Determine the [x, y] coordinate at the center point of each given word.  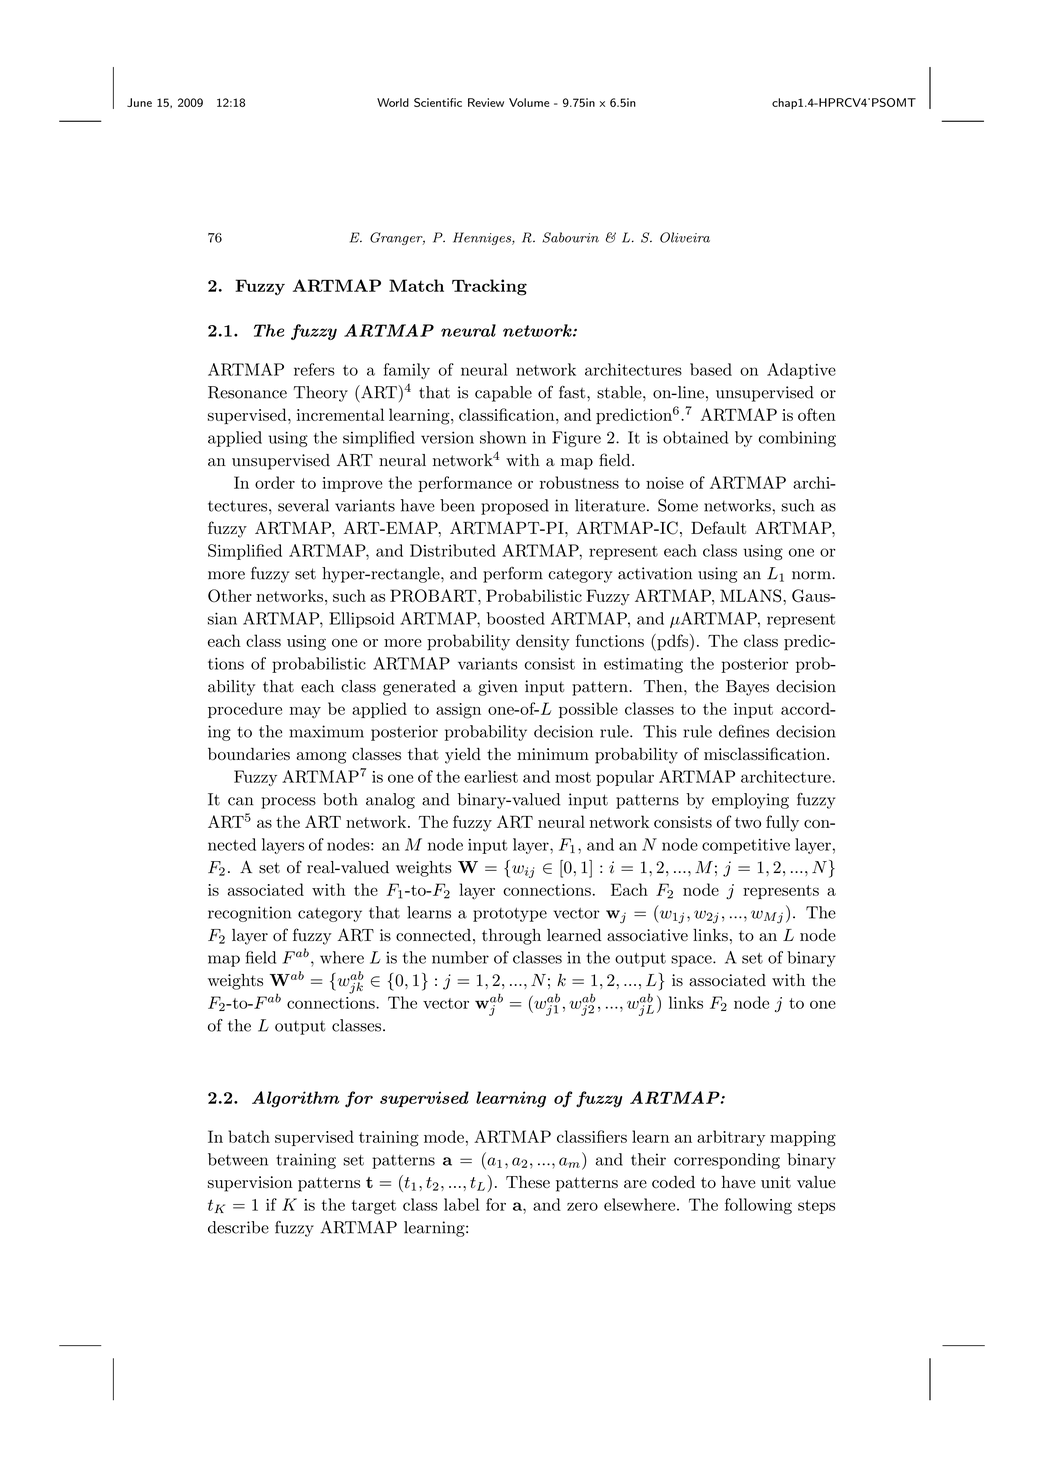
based [711, 369]
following [758, 1206]
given [498, 688]
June [139, 102]
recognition [249, 914]
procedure [245, 710]
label [461, 1204]
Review [486, 102]
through [511, 937]
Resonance [247, 392]
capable [503, 394]
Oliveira [685, 237]
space [692, 961]
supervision [250, 1184]
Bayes [747, 688]
